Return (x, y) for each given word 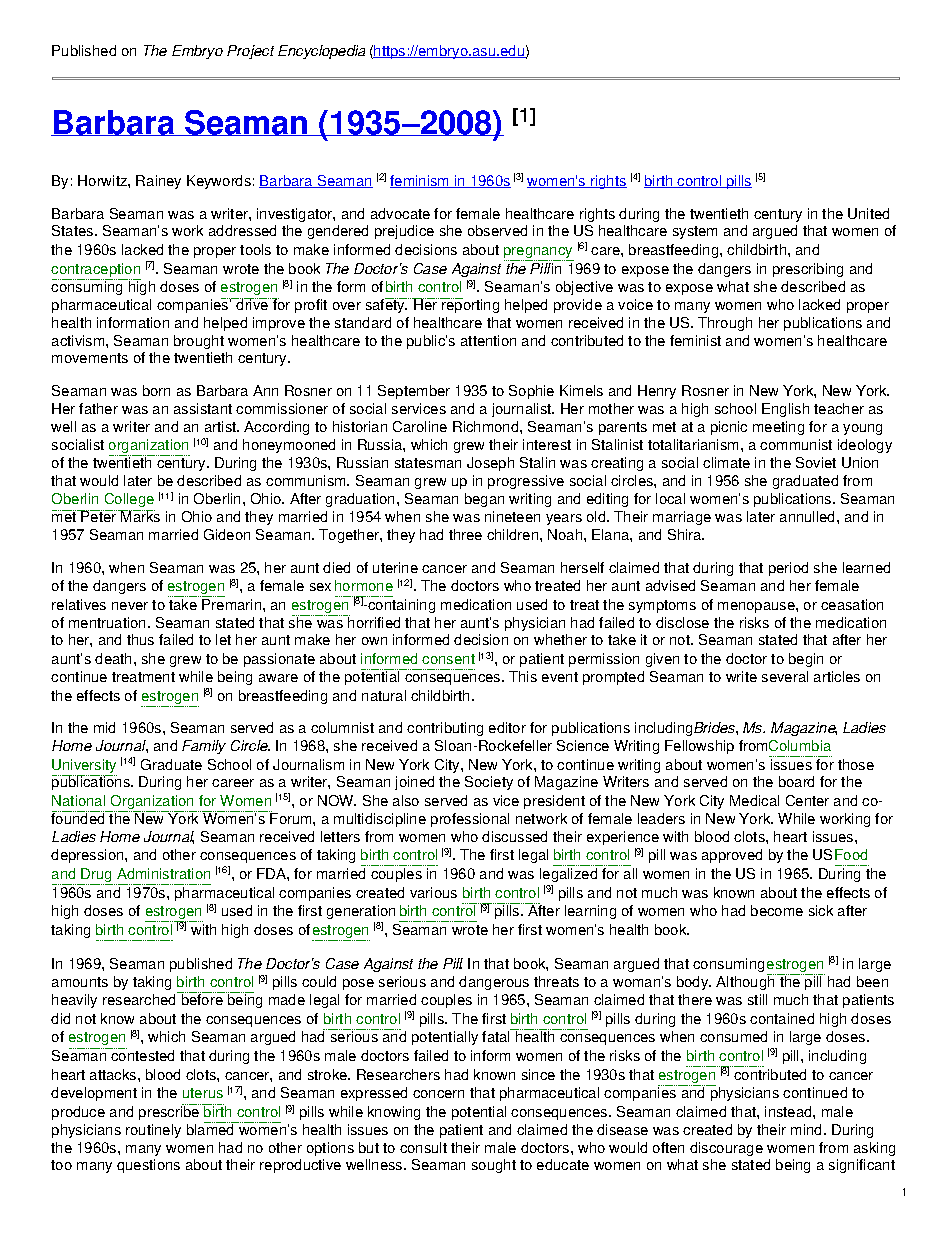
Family (204, 747)
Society (489, 783)
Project (250, 52)
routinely (153, 1131)
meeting (778, 428)
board (796, 781)
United (868, 213)
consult (423, 1147)
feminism (421, 181)
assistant (203, 408)
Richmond (487, 426)
